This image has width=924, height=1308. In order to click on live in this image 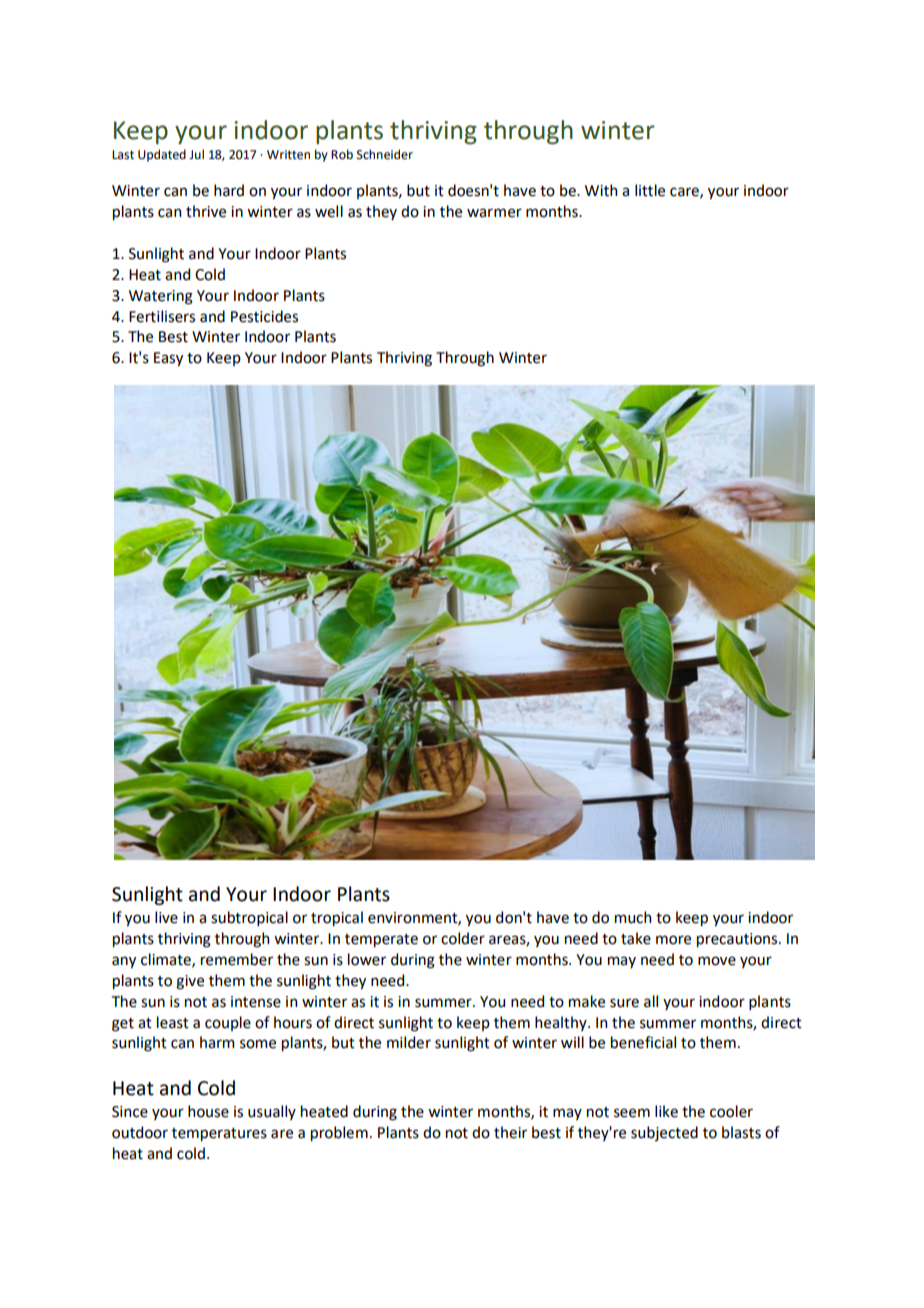, I will do `click(166, 917)`.
